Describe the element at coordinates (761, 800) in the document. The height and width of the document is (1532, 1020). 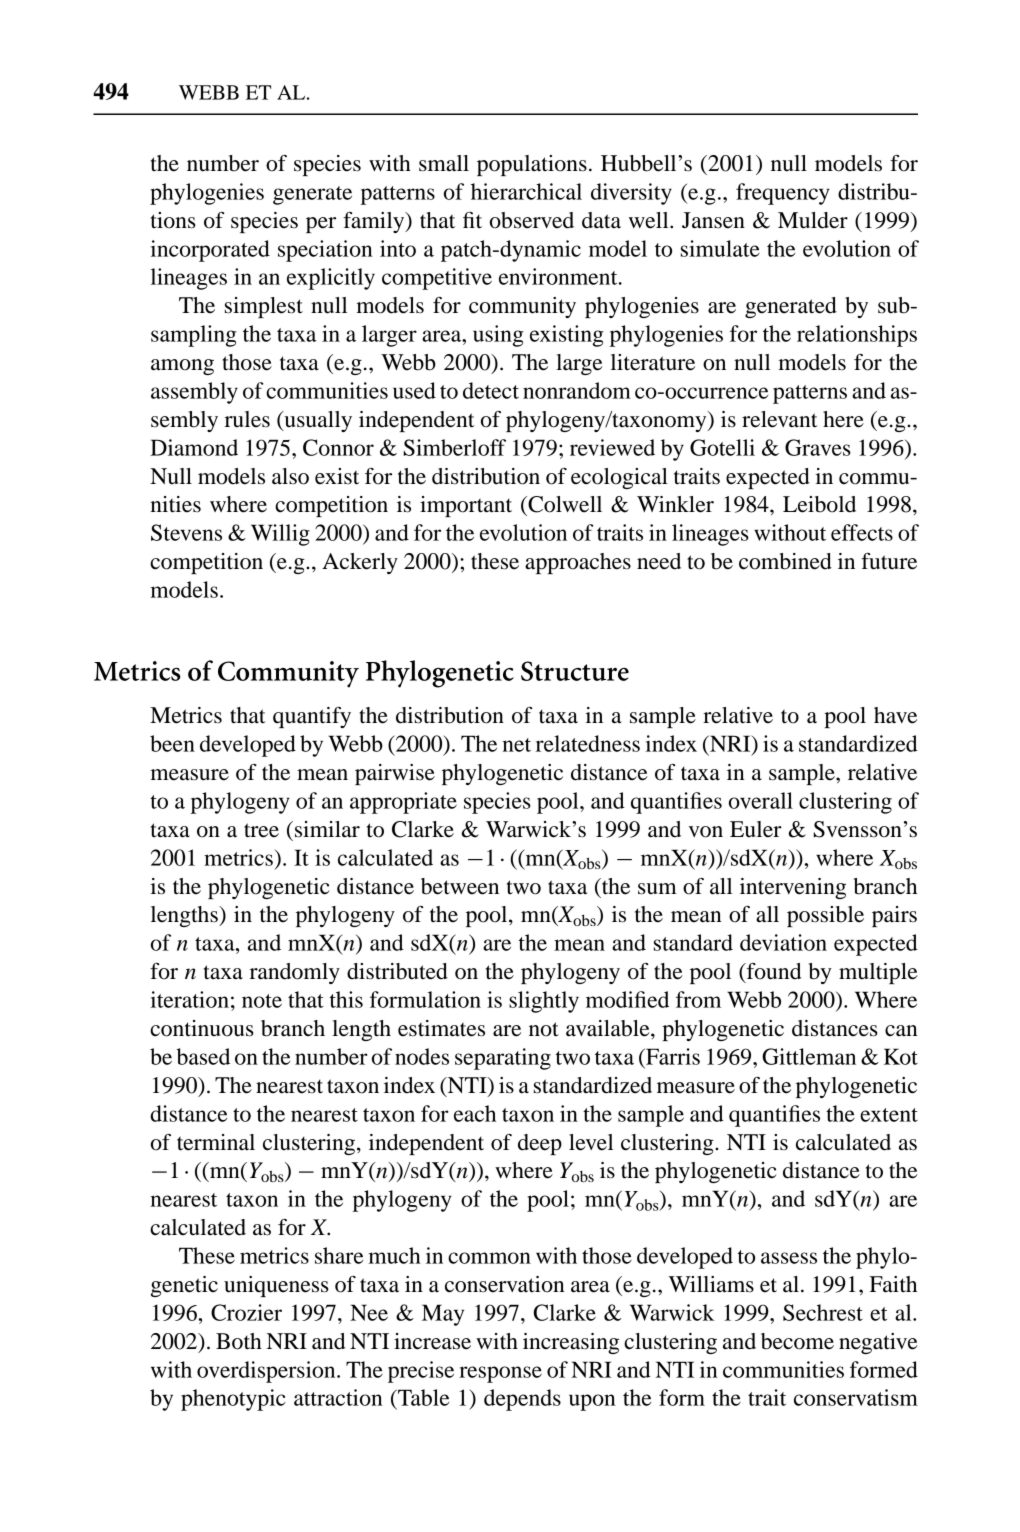
I see `overall` at that location.
